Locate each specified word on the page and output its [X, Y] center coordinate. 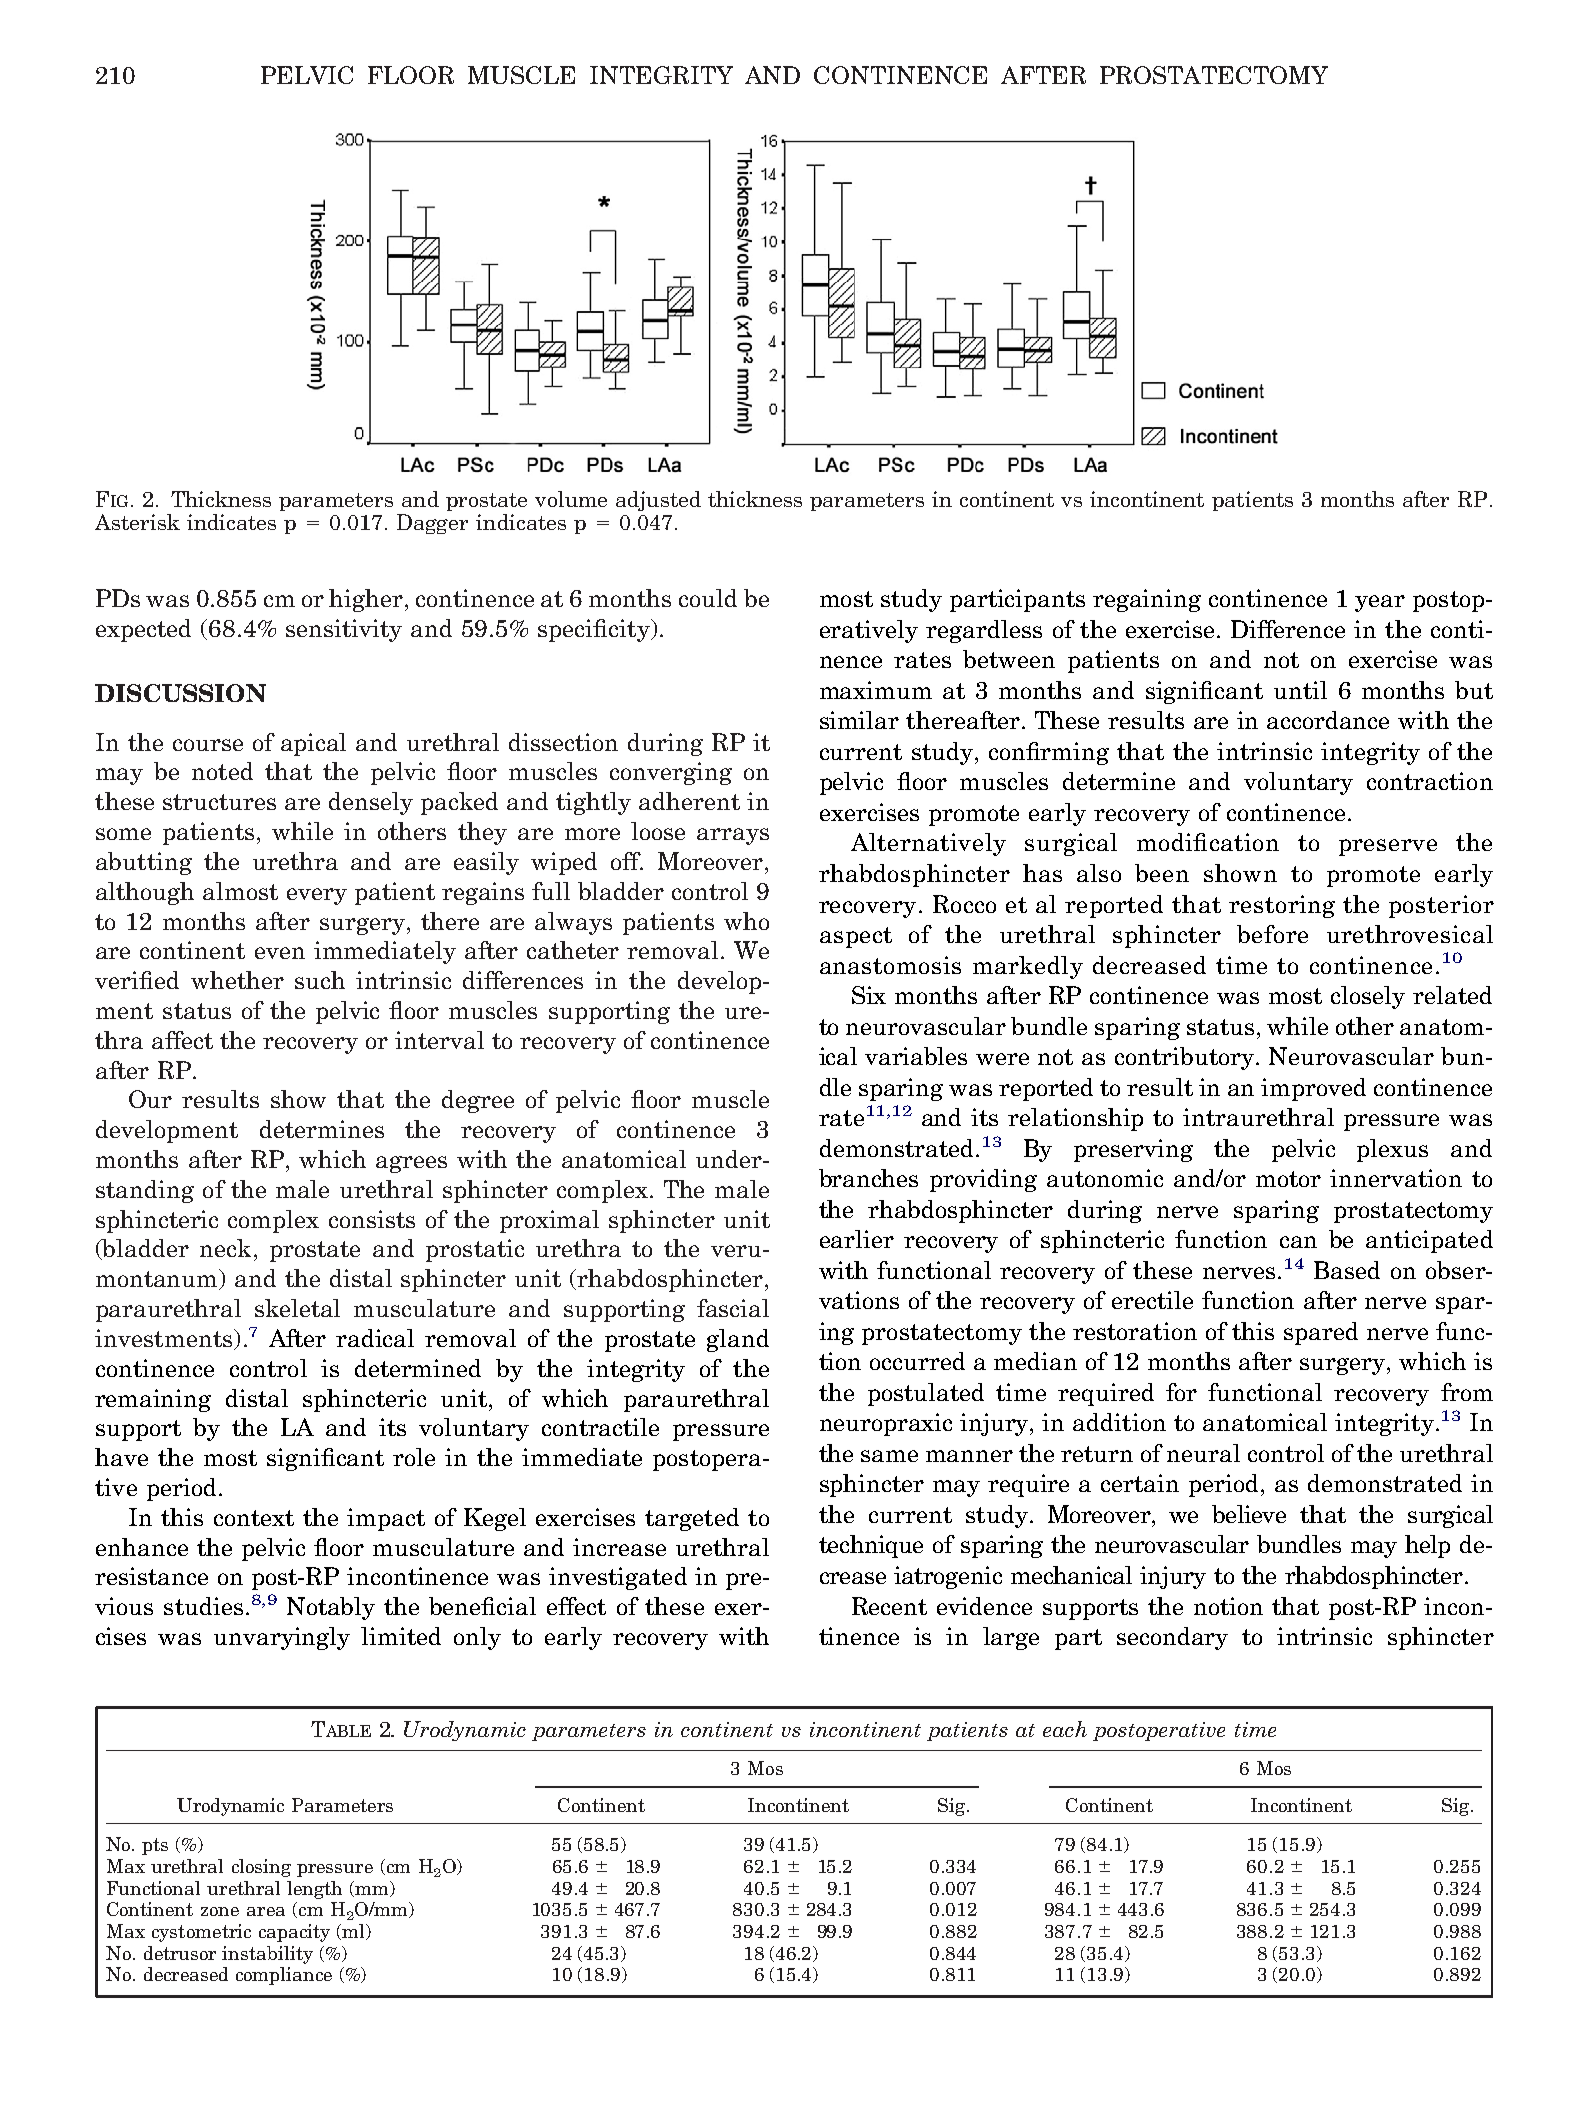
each [1065, 1729]
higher [367, 600]
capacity [294, 1933]
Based [1347, 1270]
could [708, 598]
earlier [857, 1239]
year [1380, 603]
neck [225, 1248]
